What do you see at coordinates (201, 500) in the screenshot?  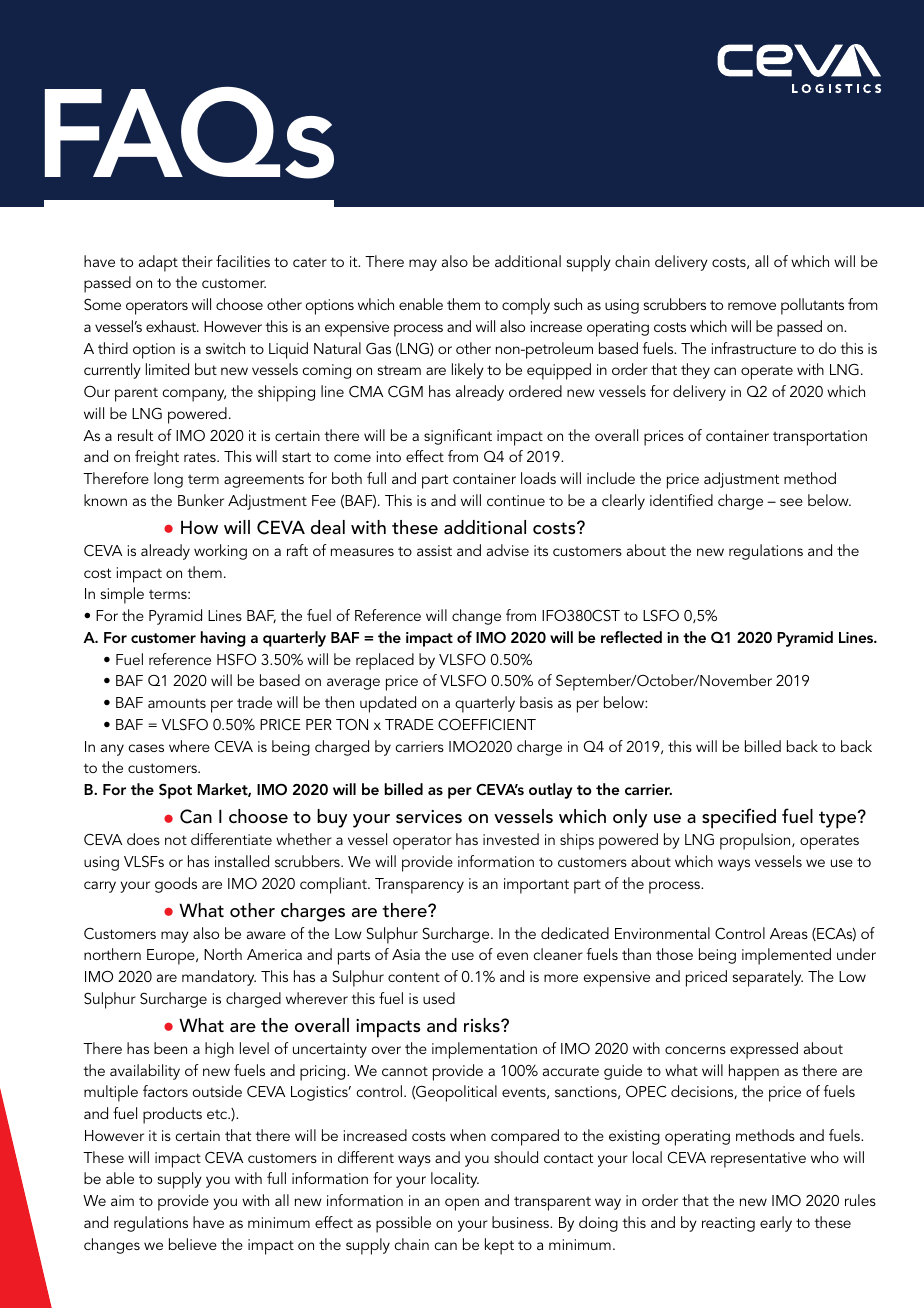 I see `Bunker` at bounding box center [201, 500].
